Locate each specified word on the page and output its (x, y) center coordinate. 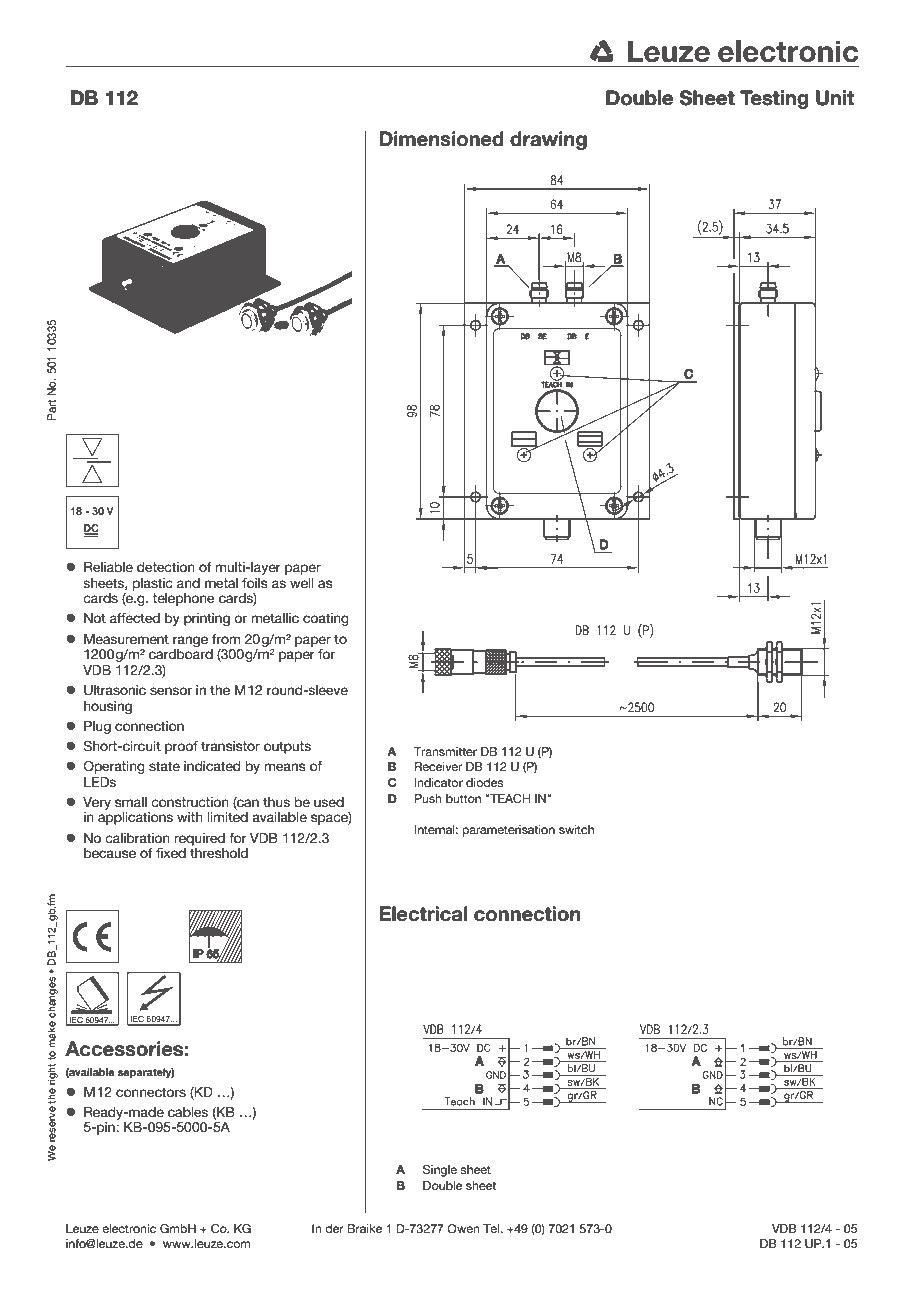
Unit (835, 98)
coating (326, 619)
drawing (548, 140)
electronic (129, 1228)
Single (440, 1171)
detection (166, 567)
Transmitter (445, 751)
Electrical (423, 914)
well (302, 583)
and (188, 583)
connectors (151, 1092)
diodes (485, 782)
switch (576, 829)
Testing (774, 99)
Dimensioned (441, 139)
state (164, 766)
